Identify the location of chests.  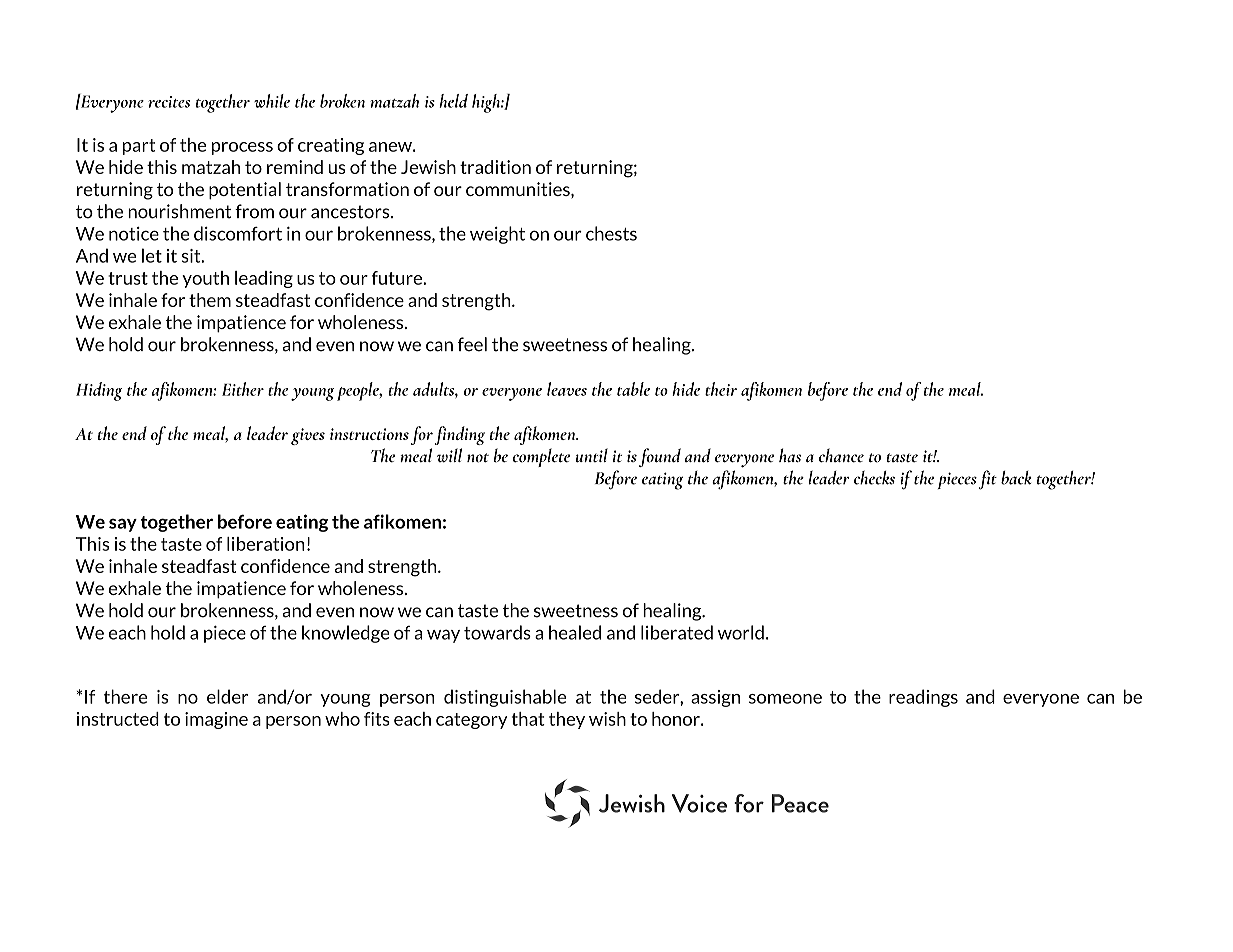
(611, 233).
